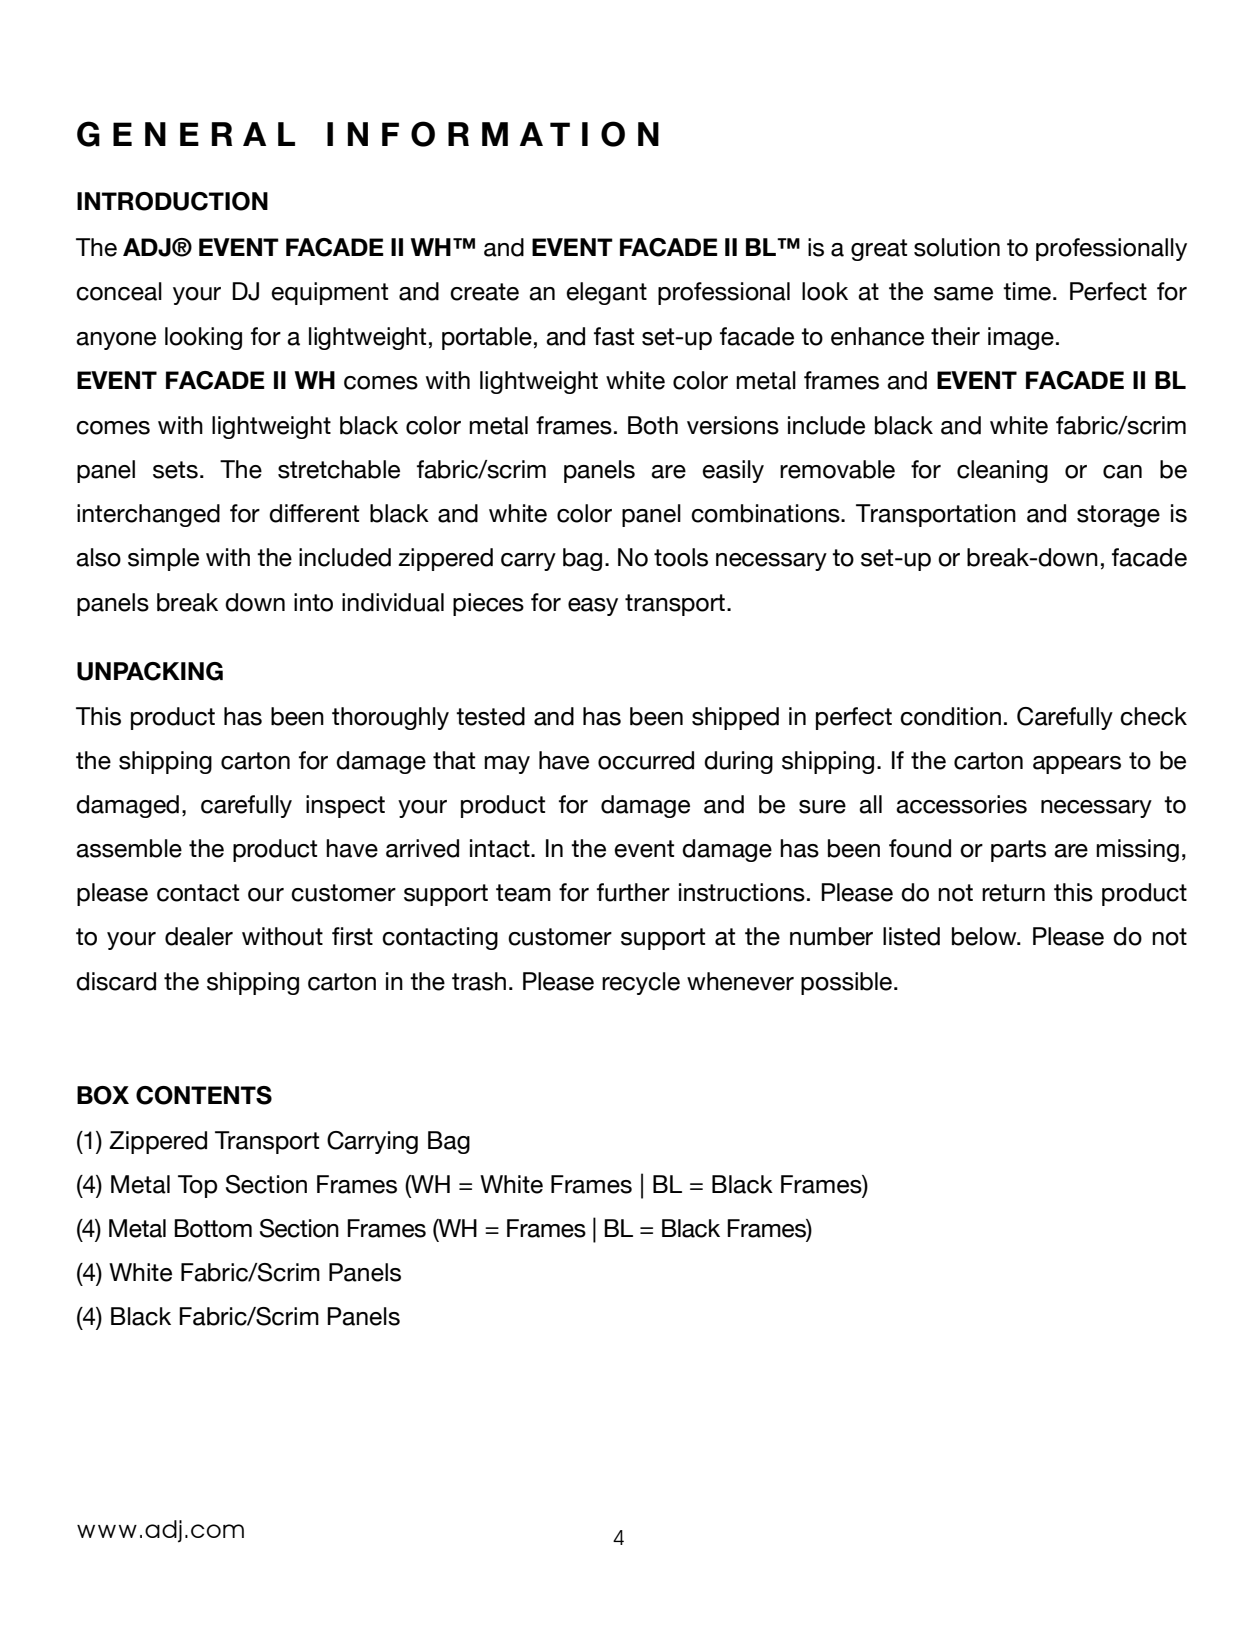  What do you see at coordinates (957, 247) in the screenshot?
I see `solution` at bounding box center [957, 247].
